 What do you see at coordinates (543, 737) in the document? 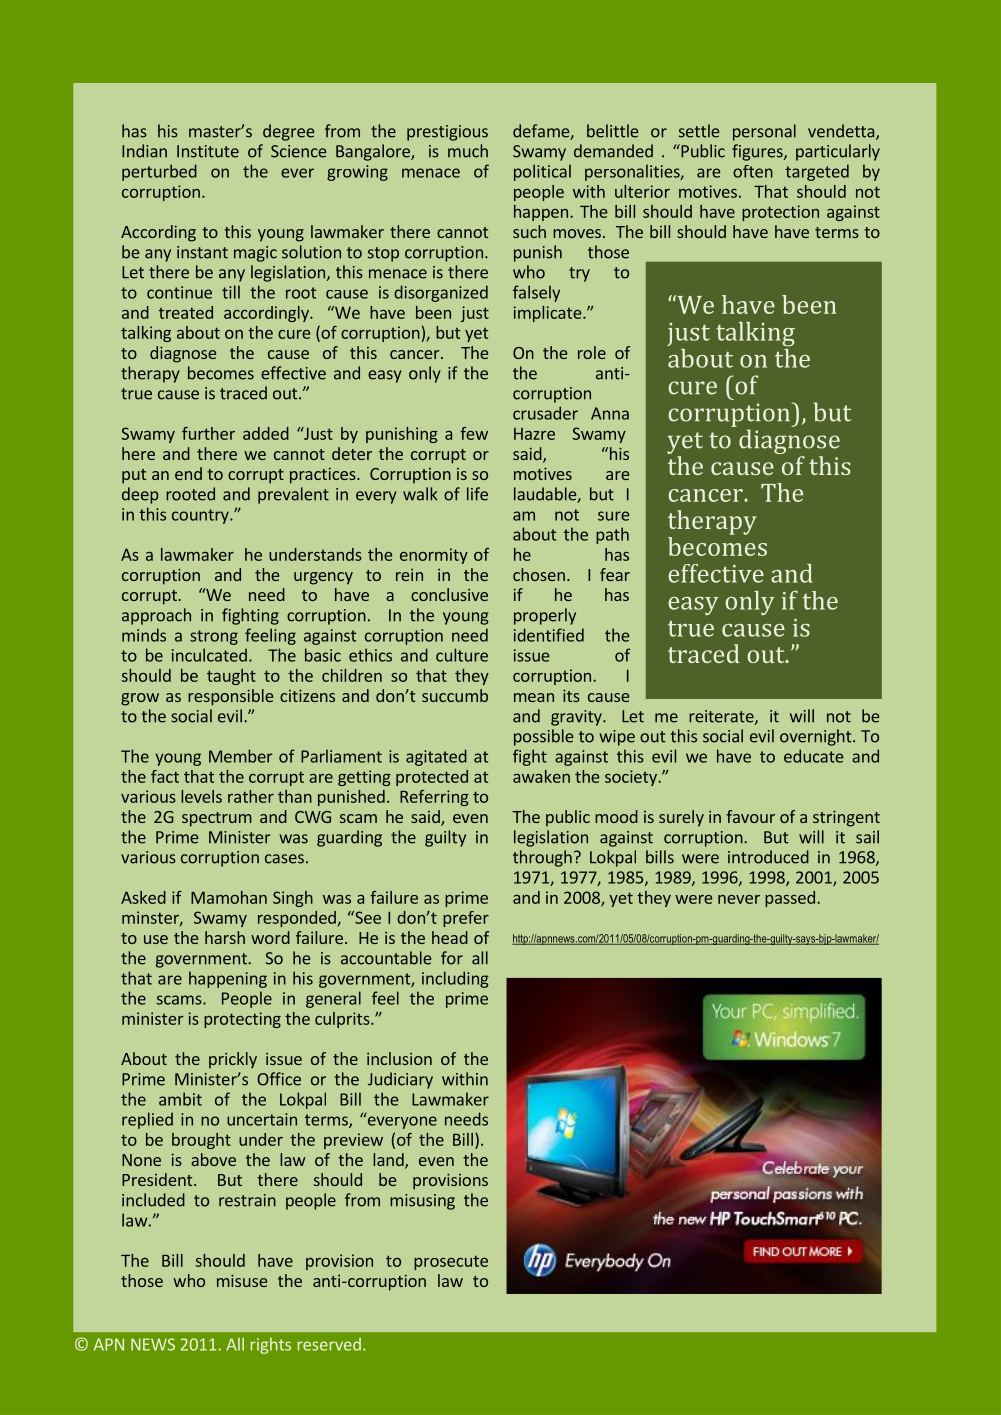
I see `possible` at bounding box center [543, 737].
